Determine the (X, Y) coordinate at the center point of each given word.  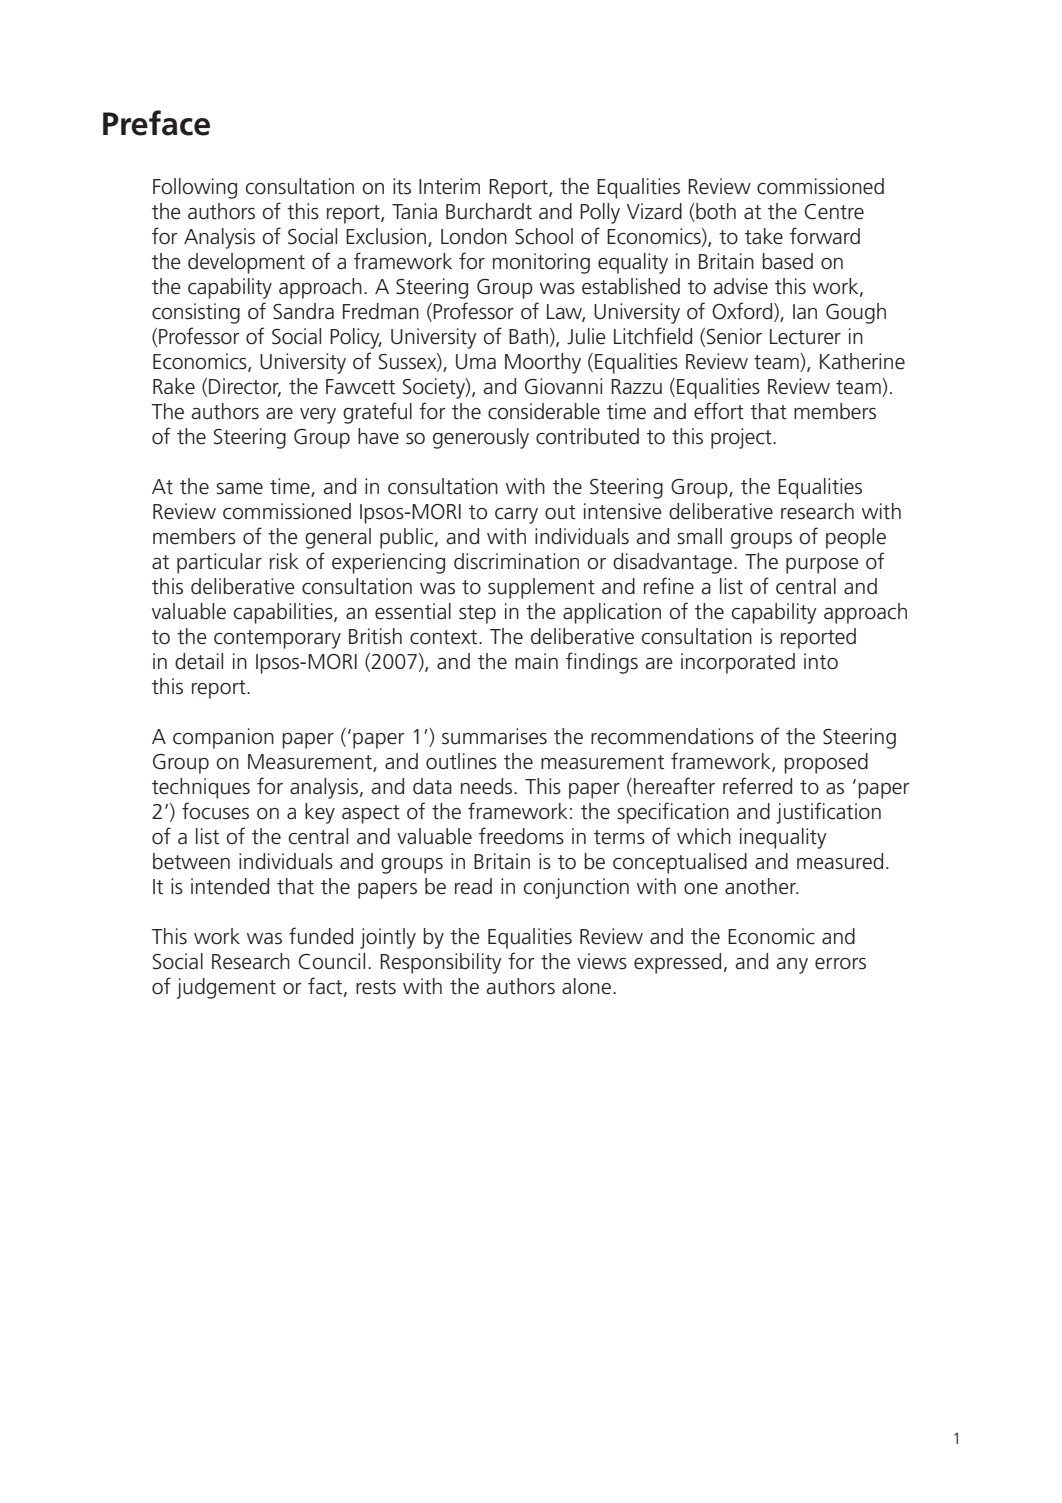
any (792, 966)
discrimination (516, 561)
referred (757, 786)
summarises (494, 736)
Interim (449, 186)
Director (245, 387)
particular (219, 563)
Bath (528, 336)
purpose (822, 566)
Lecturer (805, 337)
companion (223, 738)
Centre (834, 212)
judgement (226, 988)
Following (195, 188)
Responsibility (441, 963)
